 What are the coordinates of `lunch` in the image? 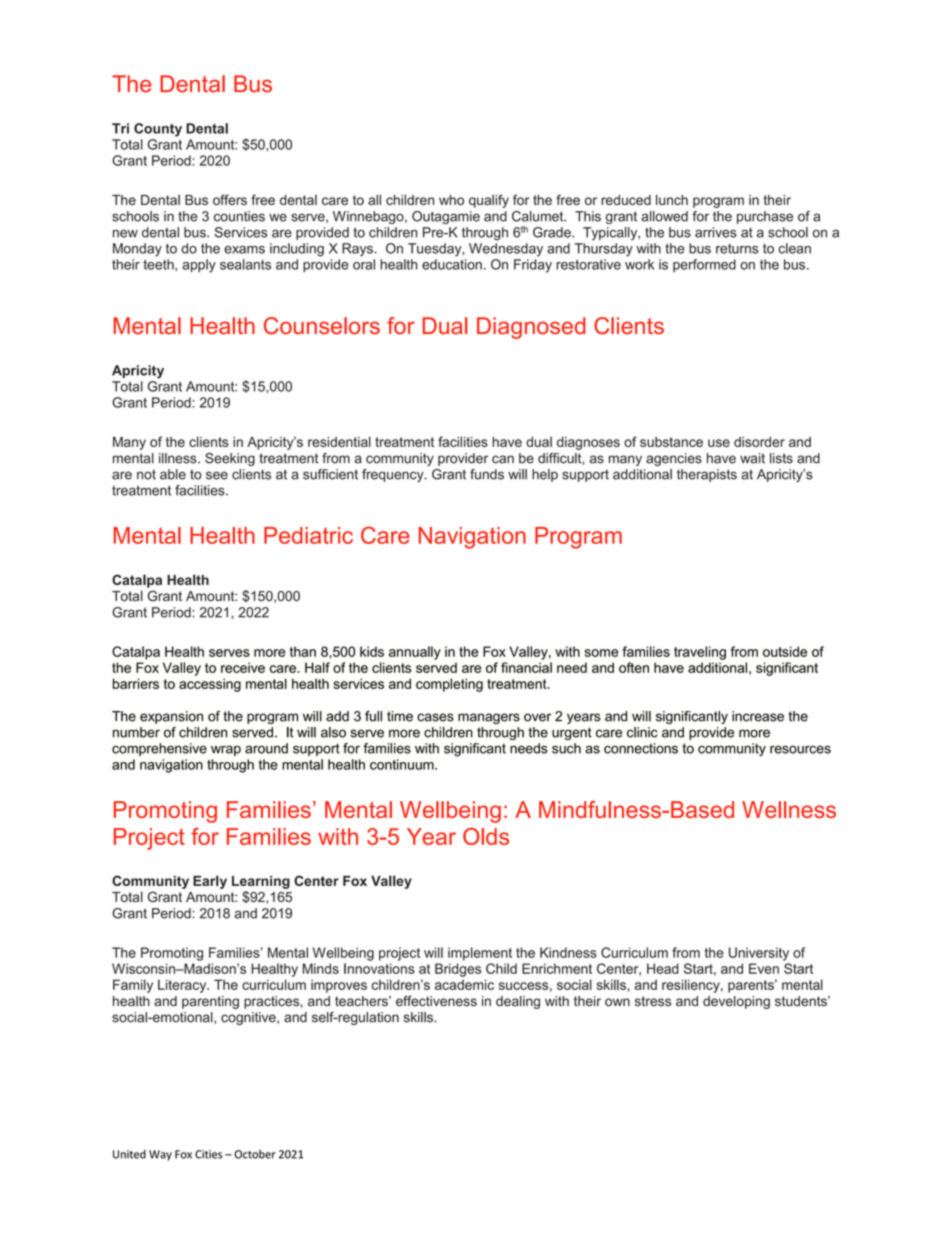 It's located at (672, 199).
